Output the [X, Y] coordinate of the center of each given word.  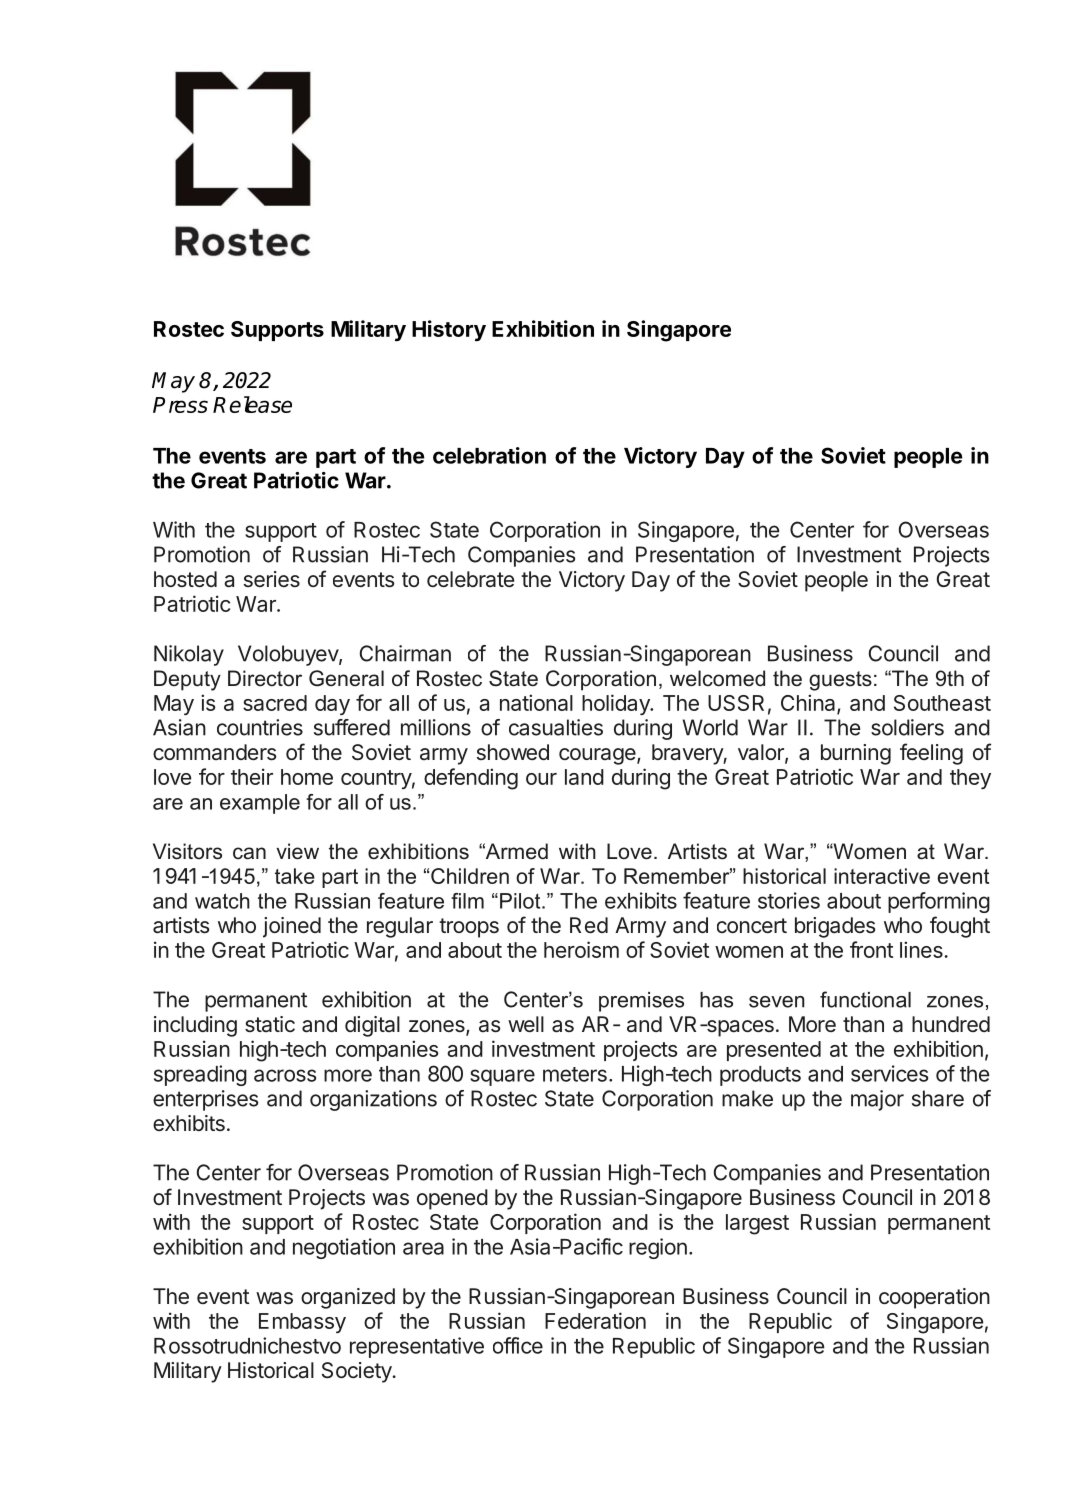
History [449, 331]
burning [856, 754]
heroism [581, 949]
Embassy [302, 1323]
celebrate [470, 579]
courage [598, 756]
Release [252, 404]
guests [840, 681]
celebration [489, 455]
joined [292, 927]
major [877, 1100]
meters [575, 1074]
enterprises [205, 1100]
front [871, 949]
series [272, 579]
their [252, 776]
